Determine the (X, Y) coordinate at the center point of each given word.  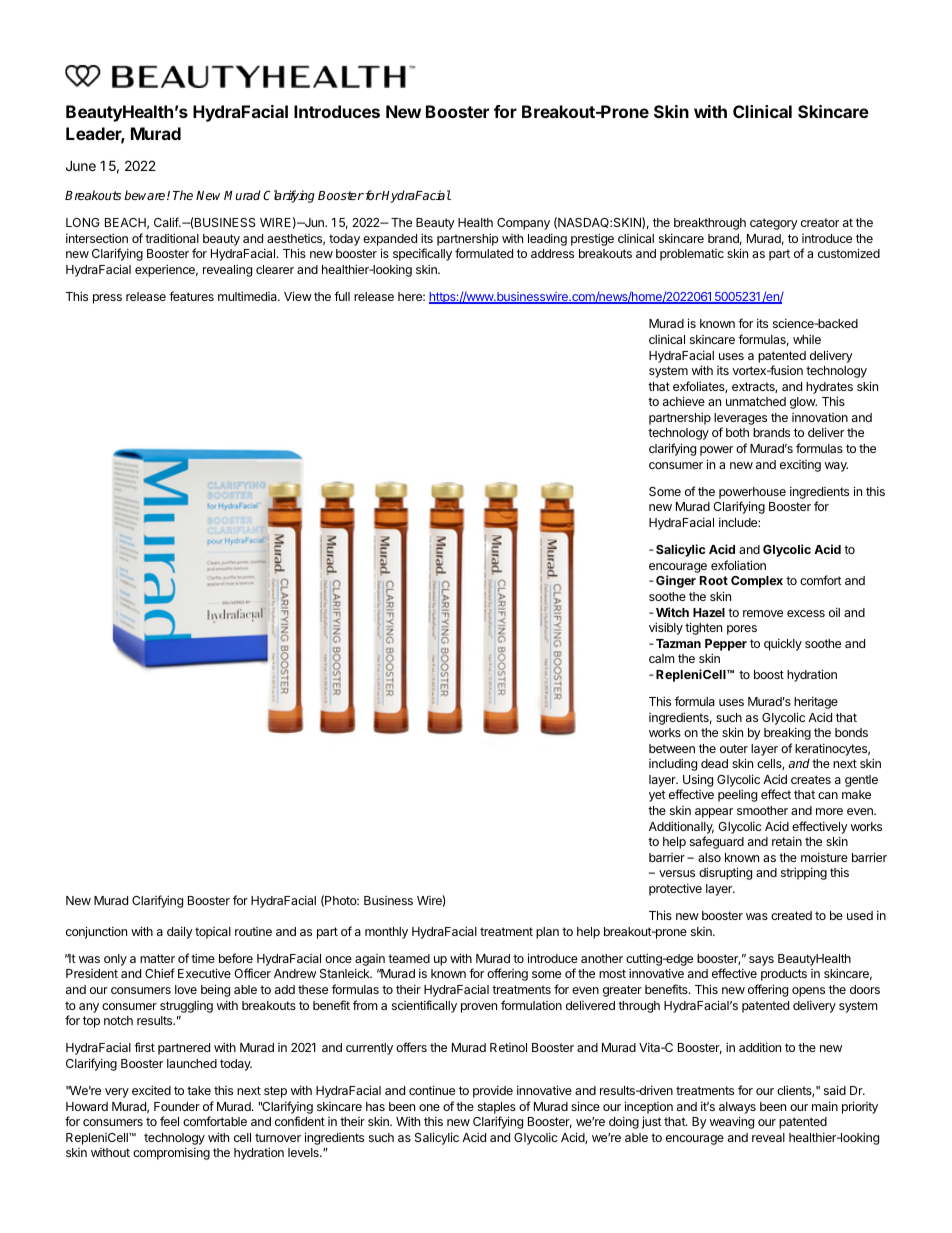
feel (169, 1121)
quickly (783, 644)
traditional (172, 238)
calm (662, 658)
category (774, 224)
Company (523, 224)
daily (180, 932)
